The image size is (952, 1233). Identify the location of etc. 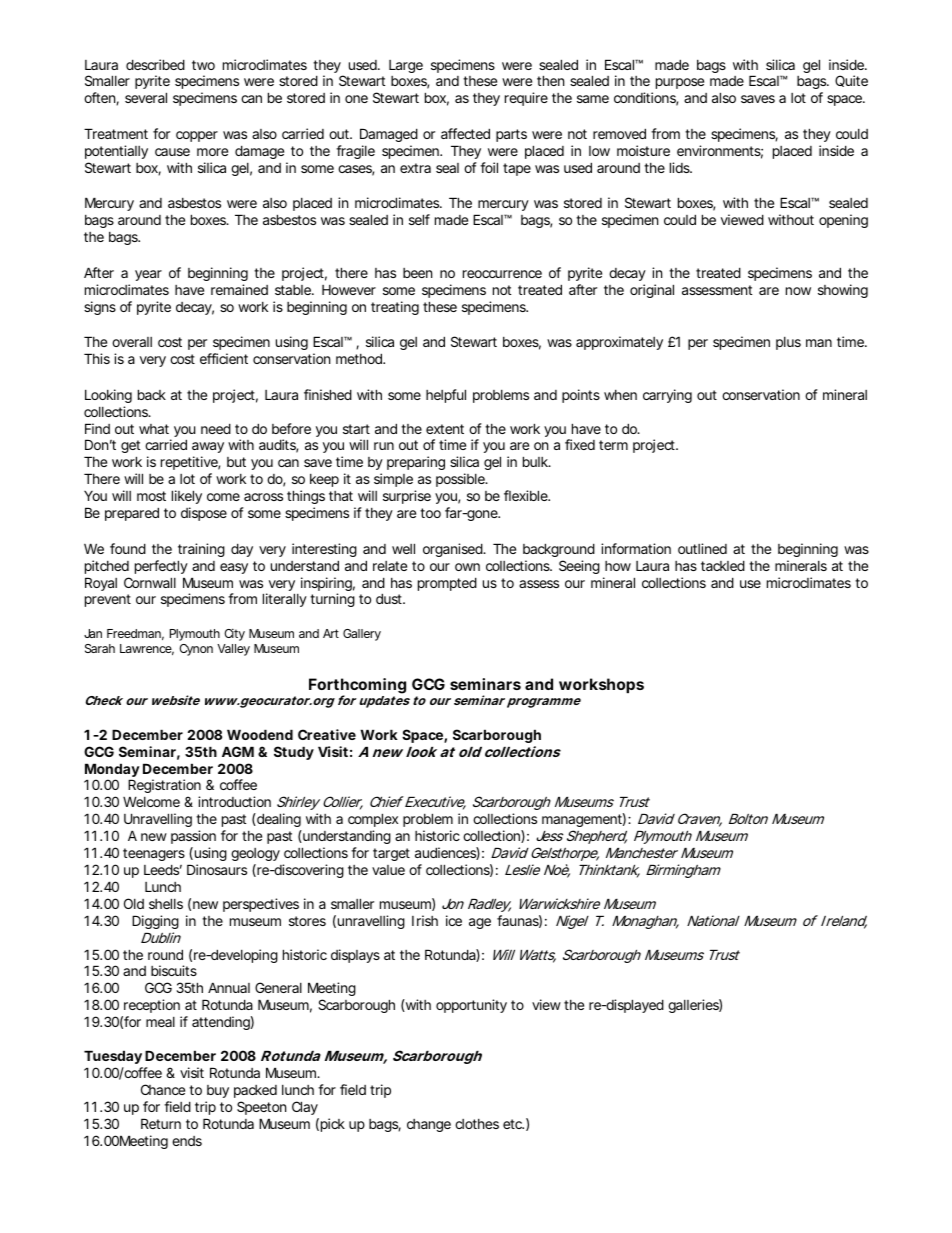
(513, 1124).
